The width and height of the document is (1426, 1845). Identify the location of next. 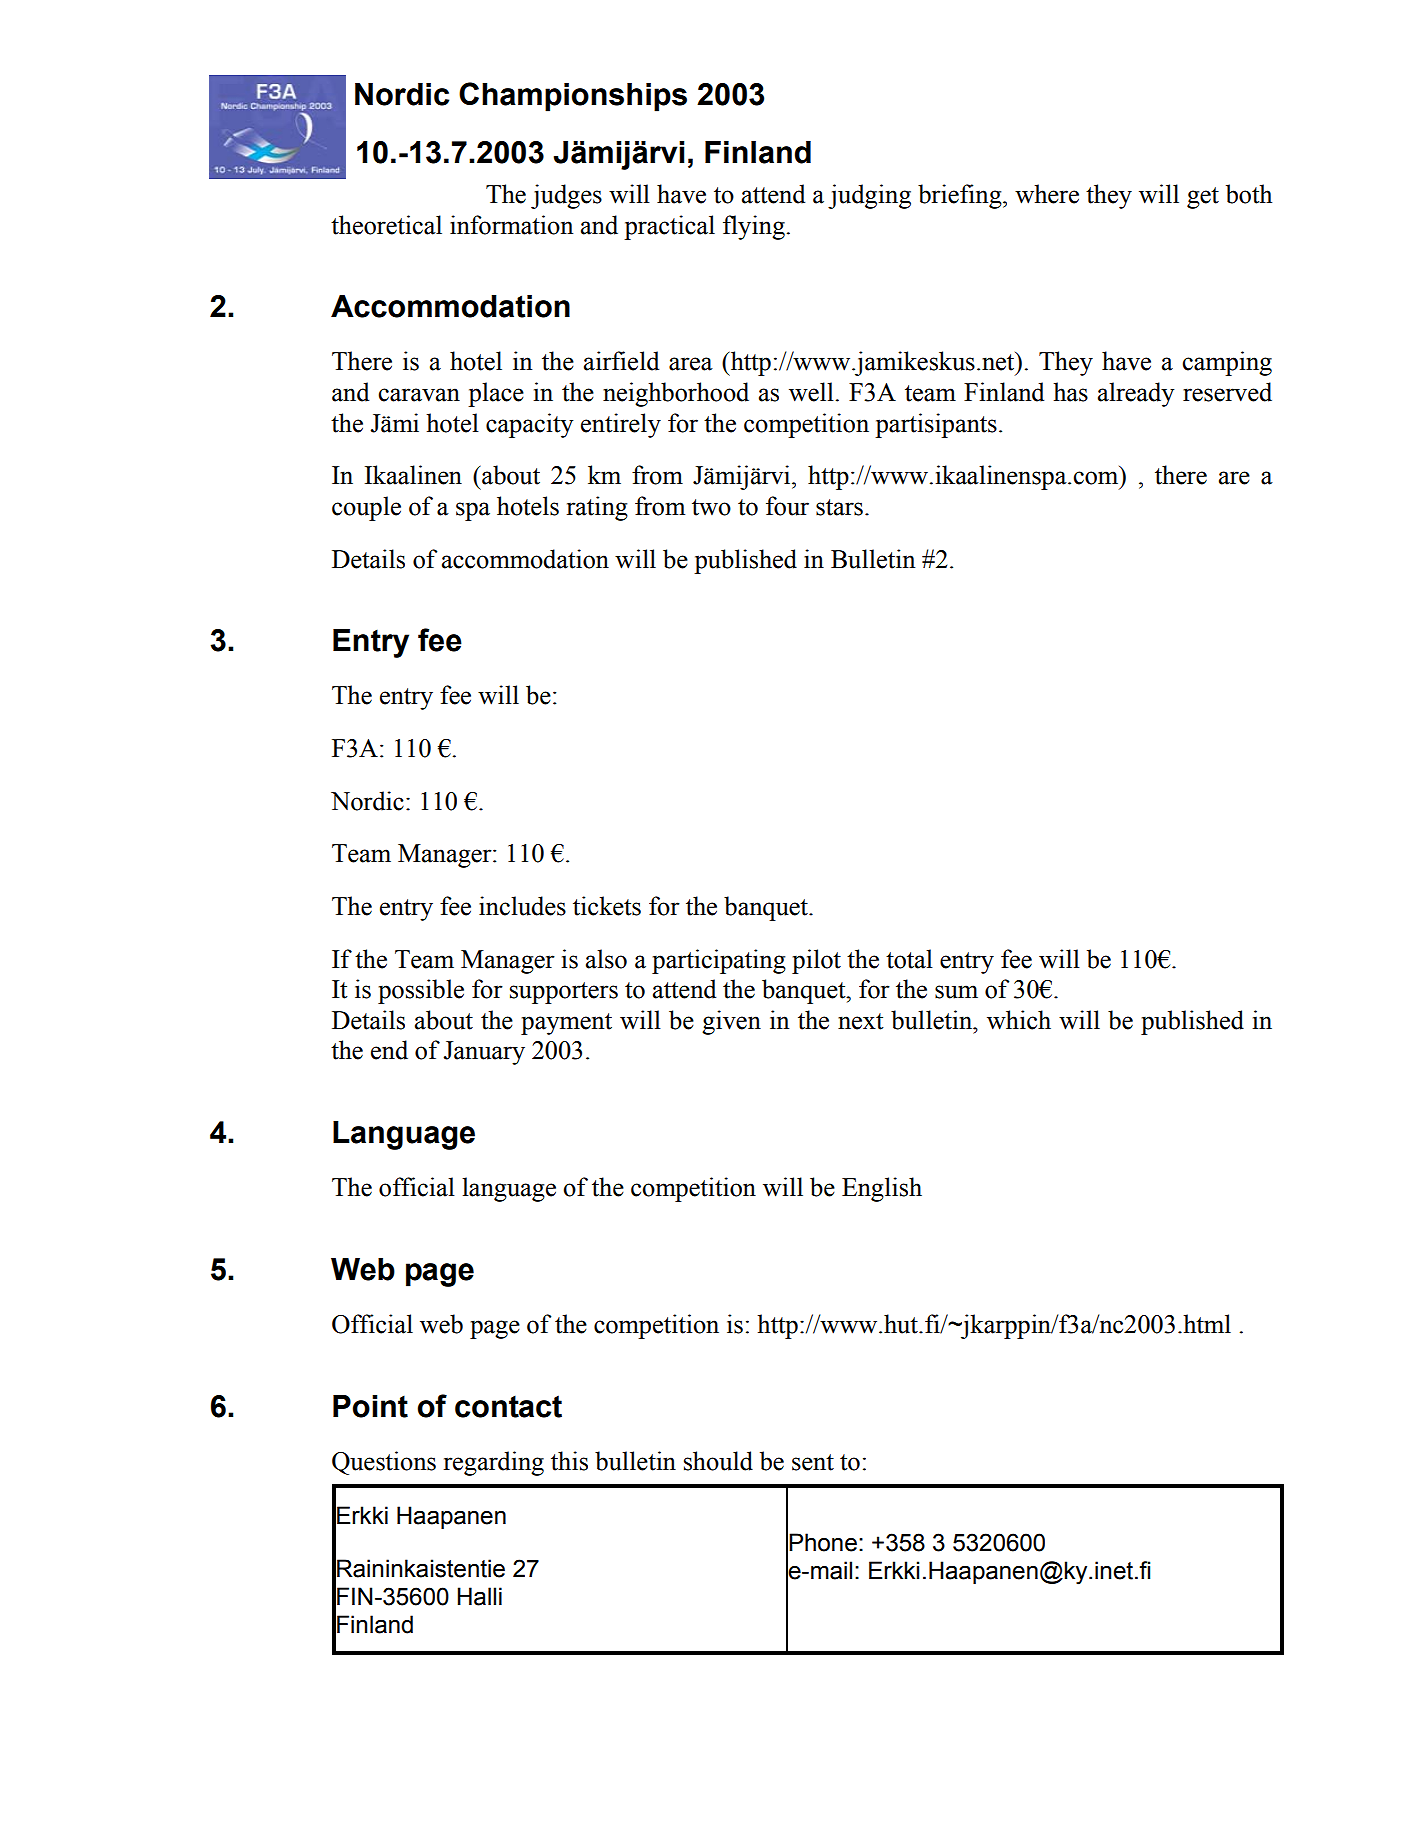
(861, 1021).
